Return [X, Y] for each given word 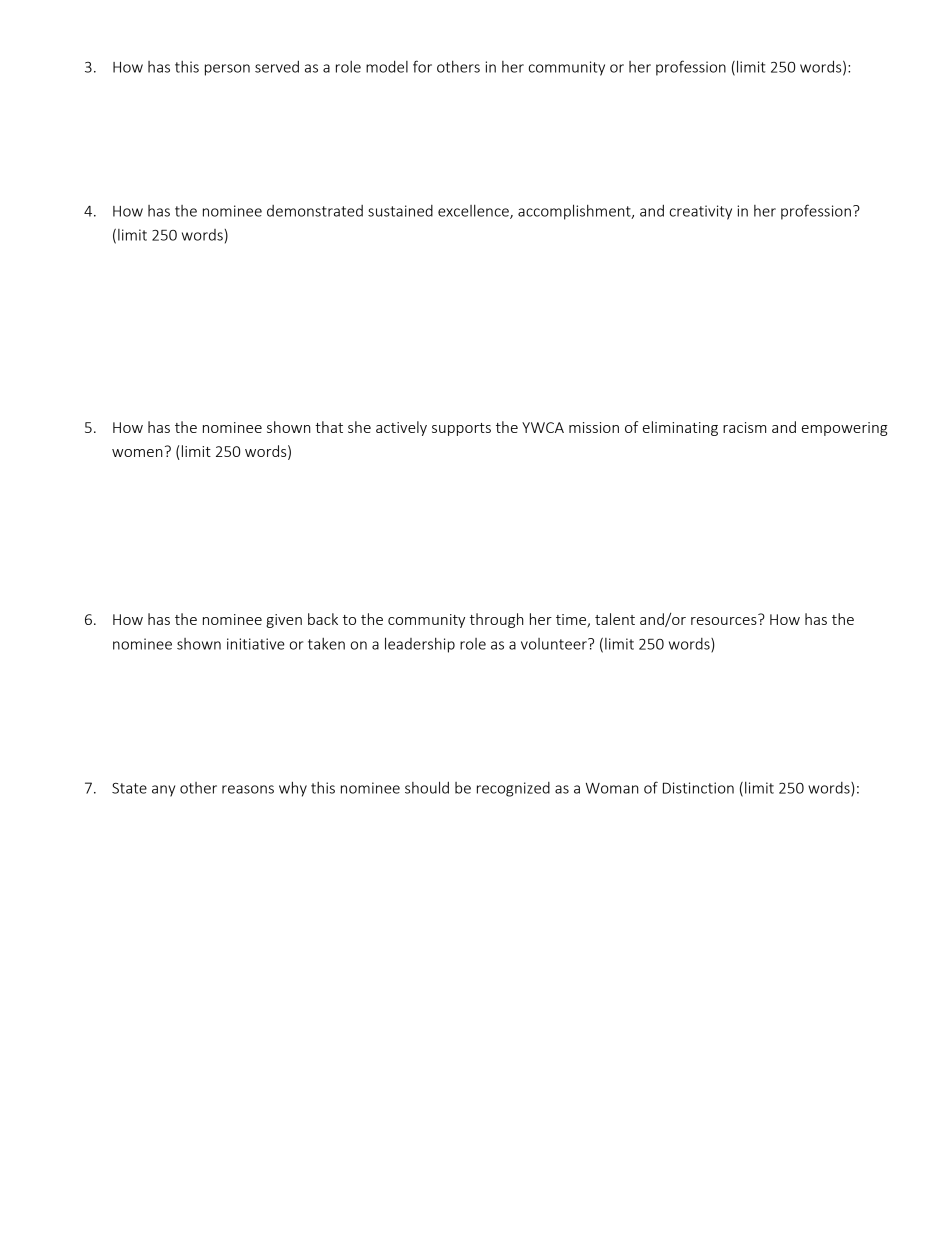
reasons [248, 789]
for [422, 66]
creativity [701, 212]
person [227, 70]
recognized [513, 789]
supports [461, 429]
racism [744, 427]
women [137, 453]
